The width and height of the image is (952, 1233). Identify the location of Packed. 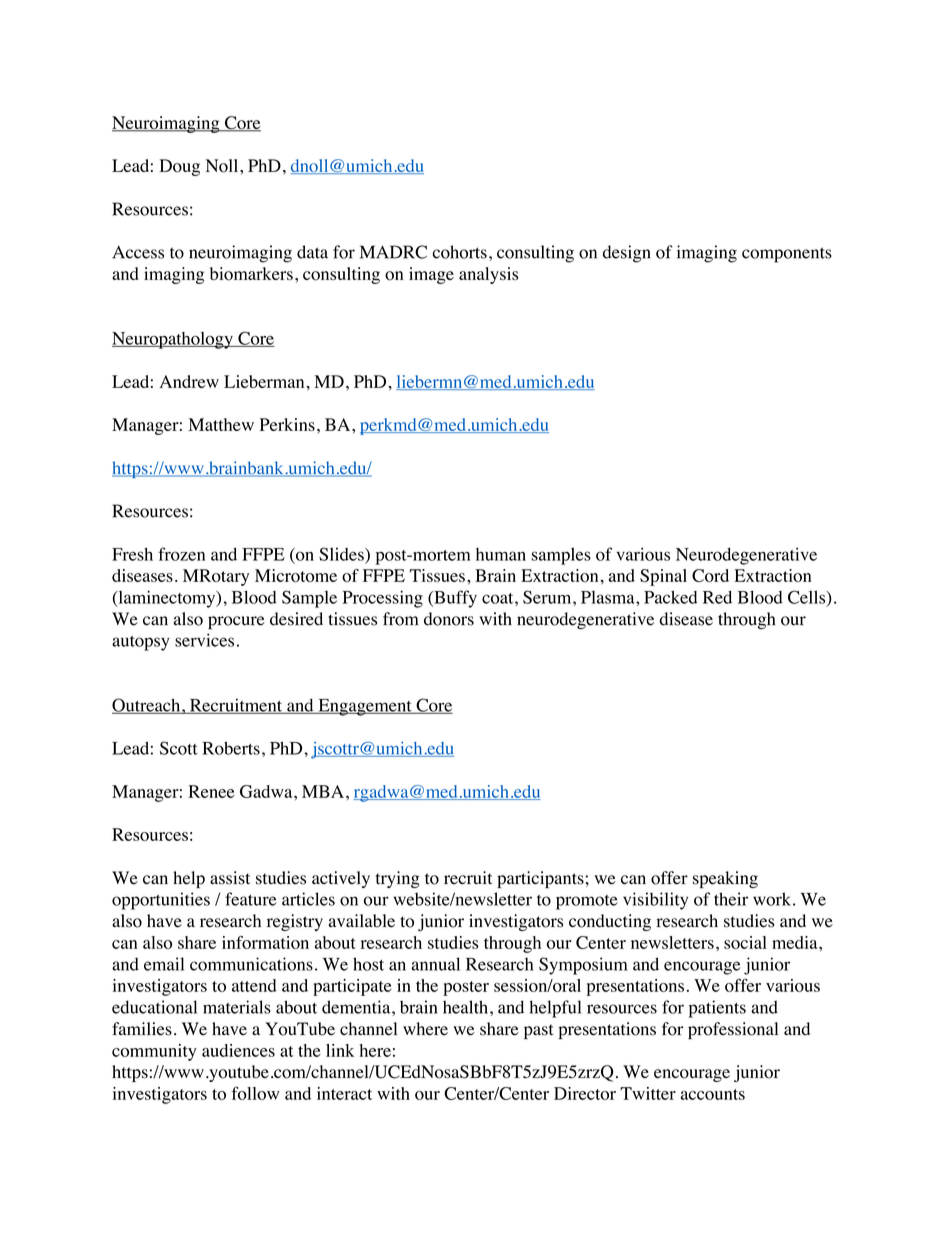
(671, 597).
